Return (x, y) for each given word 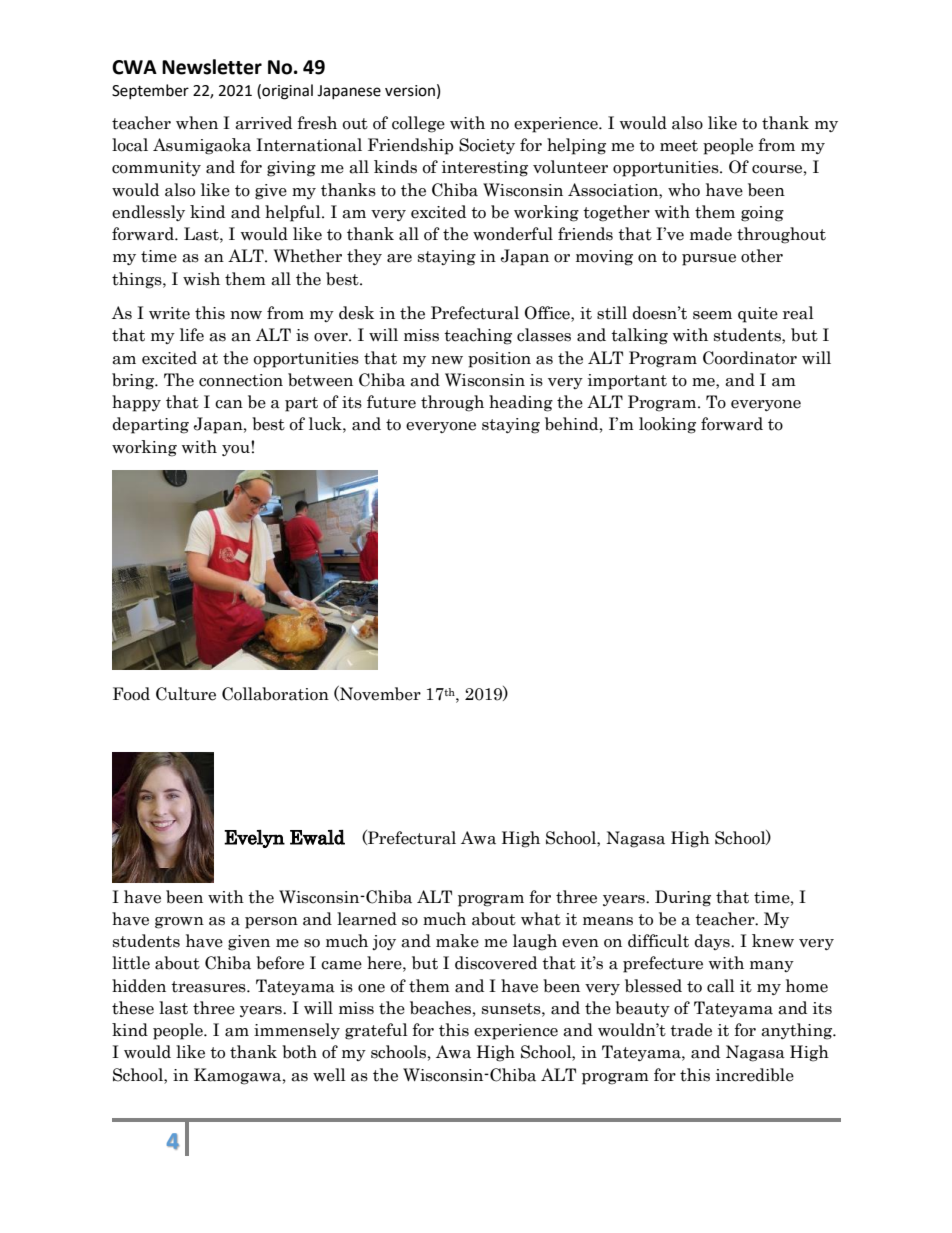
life (192, 335)
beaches (440, 1008)
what (541, 919)
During (683, 898)
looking (667, 425)
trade (691, 1030)
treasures (209, 987)
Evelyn (254, 839)
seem (712, 315)
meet (679, 146)
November (379, 693)
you (237, 449)
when (197, 123)
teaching (478, 336)
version (410, 91)
